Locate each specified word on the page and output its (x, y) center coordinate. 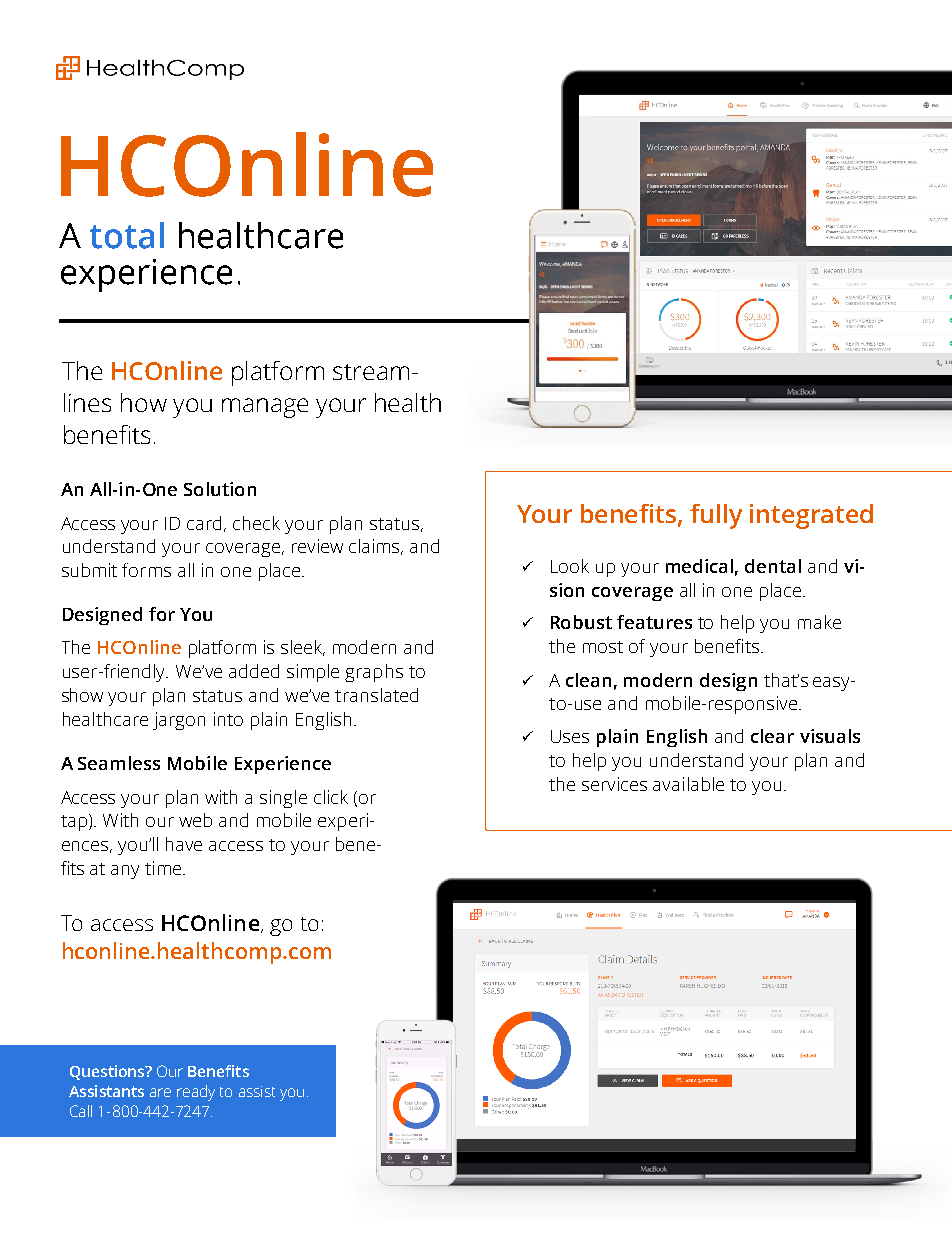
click (331, 797)
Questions (108, 1072)
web (195, 820)
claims (375, 547)
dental (773, 566)
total (127, 235)
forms (146, 570)
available (688, 784)
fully (716, 516)
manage (265, 408)
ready (196, 1093)
